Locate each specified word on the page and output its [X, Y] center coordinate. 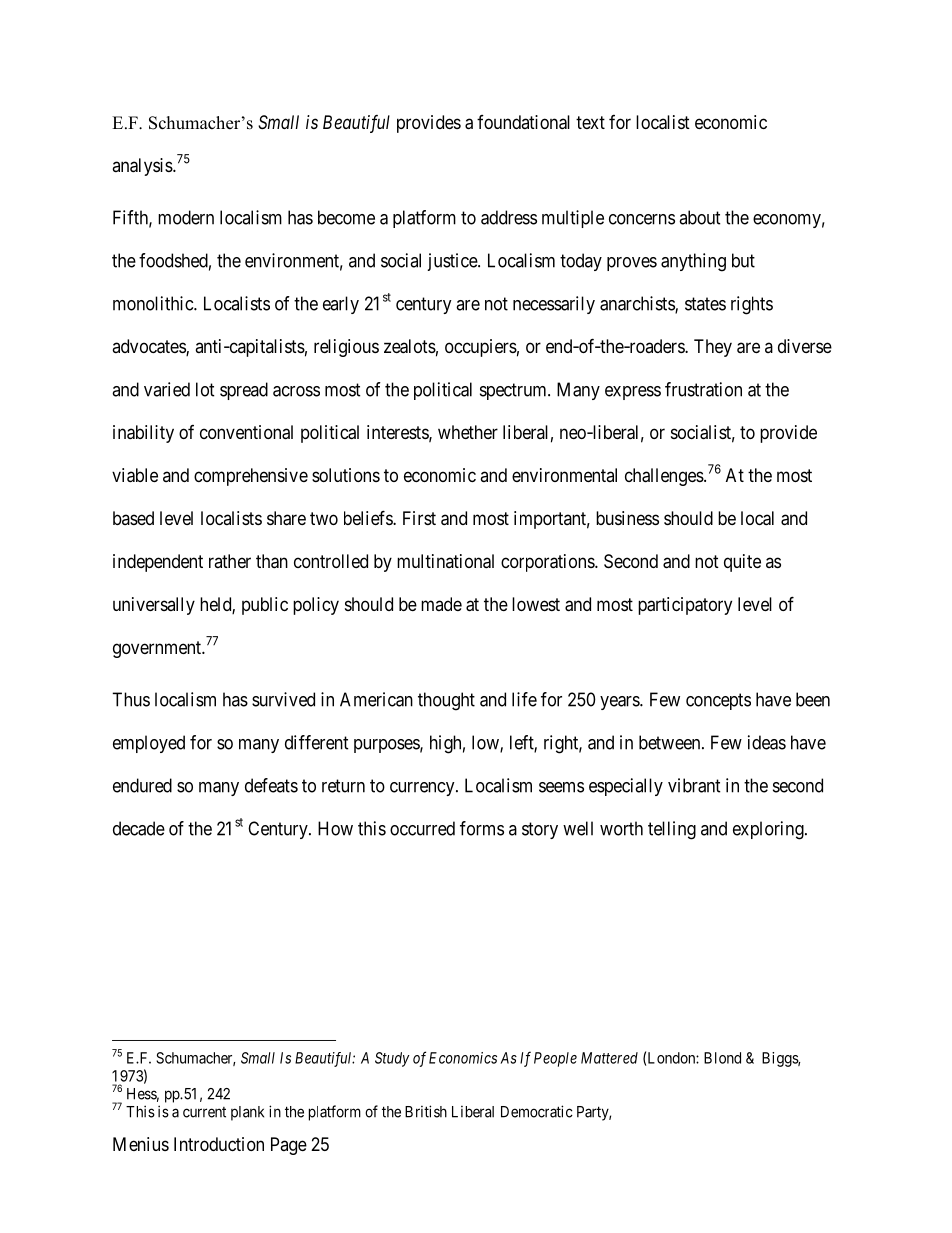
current [204, 1112]
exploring [769, 830]
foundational [523, 122]
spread [244, 391]
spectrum [514, 391]
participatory [685, 606]
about [700, 217]
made [441, 604]
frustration [703, 389]
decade [139, 828]
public [265, 606]
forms [482, 828]
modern [186, 217]
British [426, 1111]
